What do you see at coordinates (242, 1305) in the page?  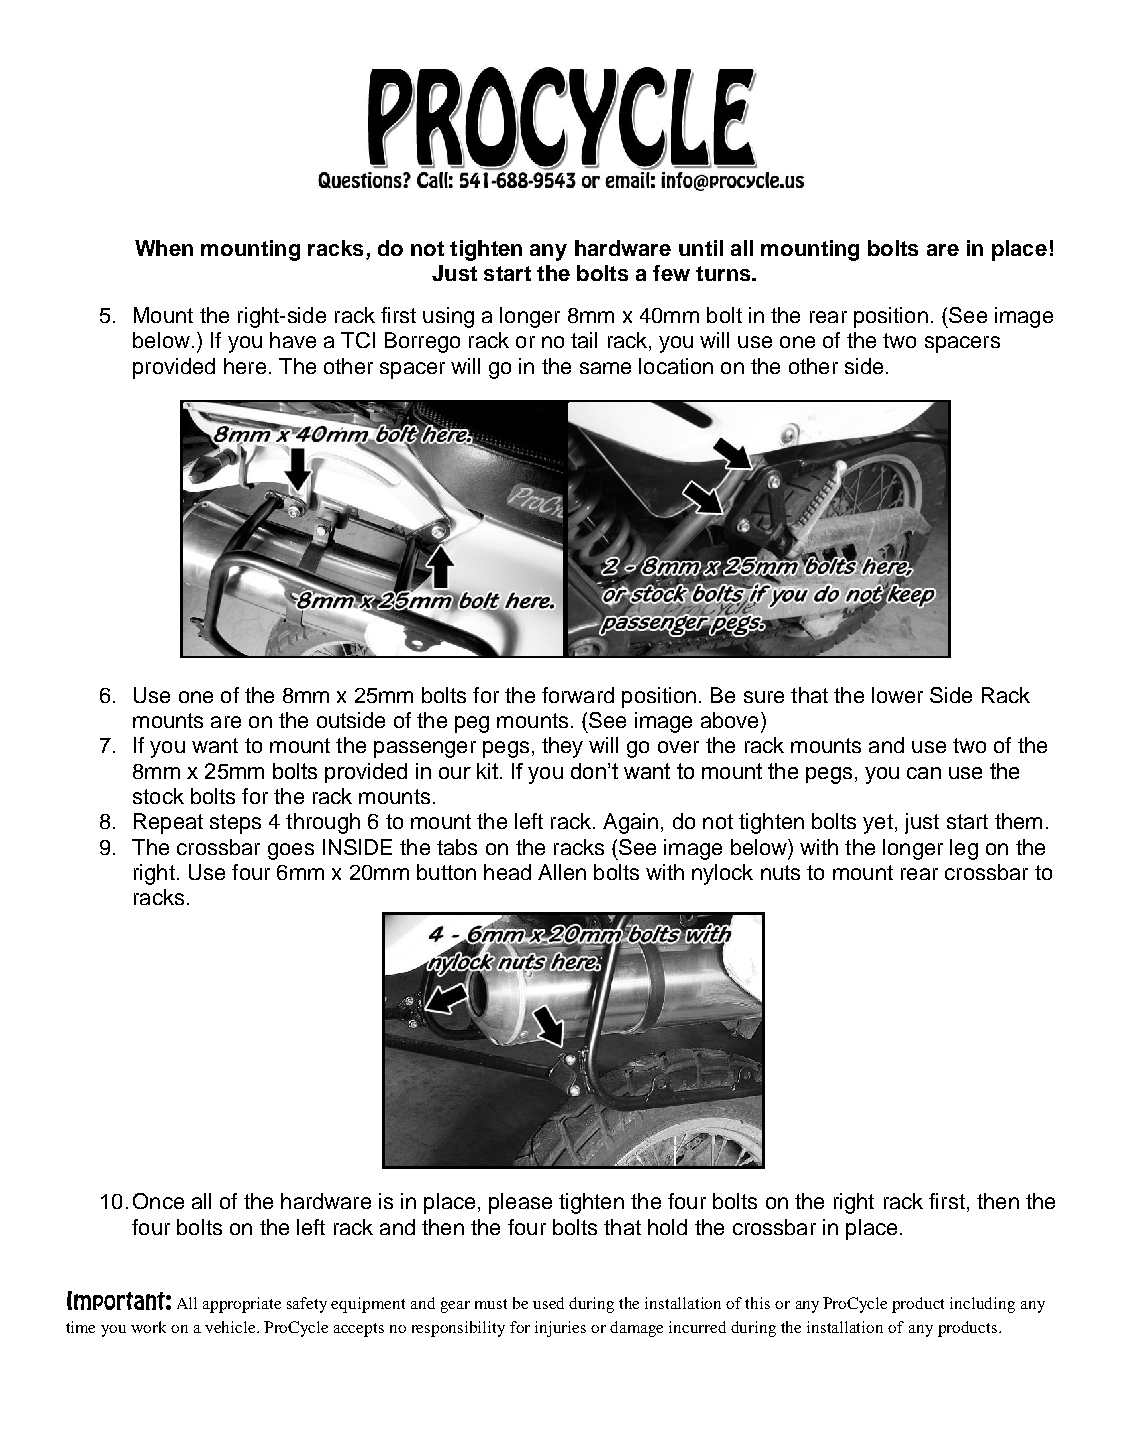 I see `appropriate` at bounding box center [242, 1305].
